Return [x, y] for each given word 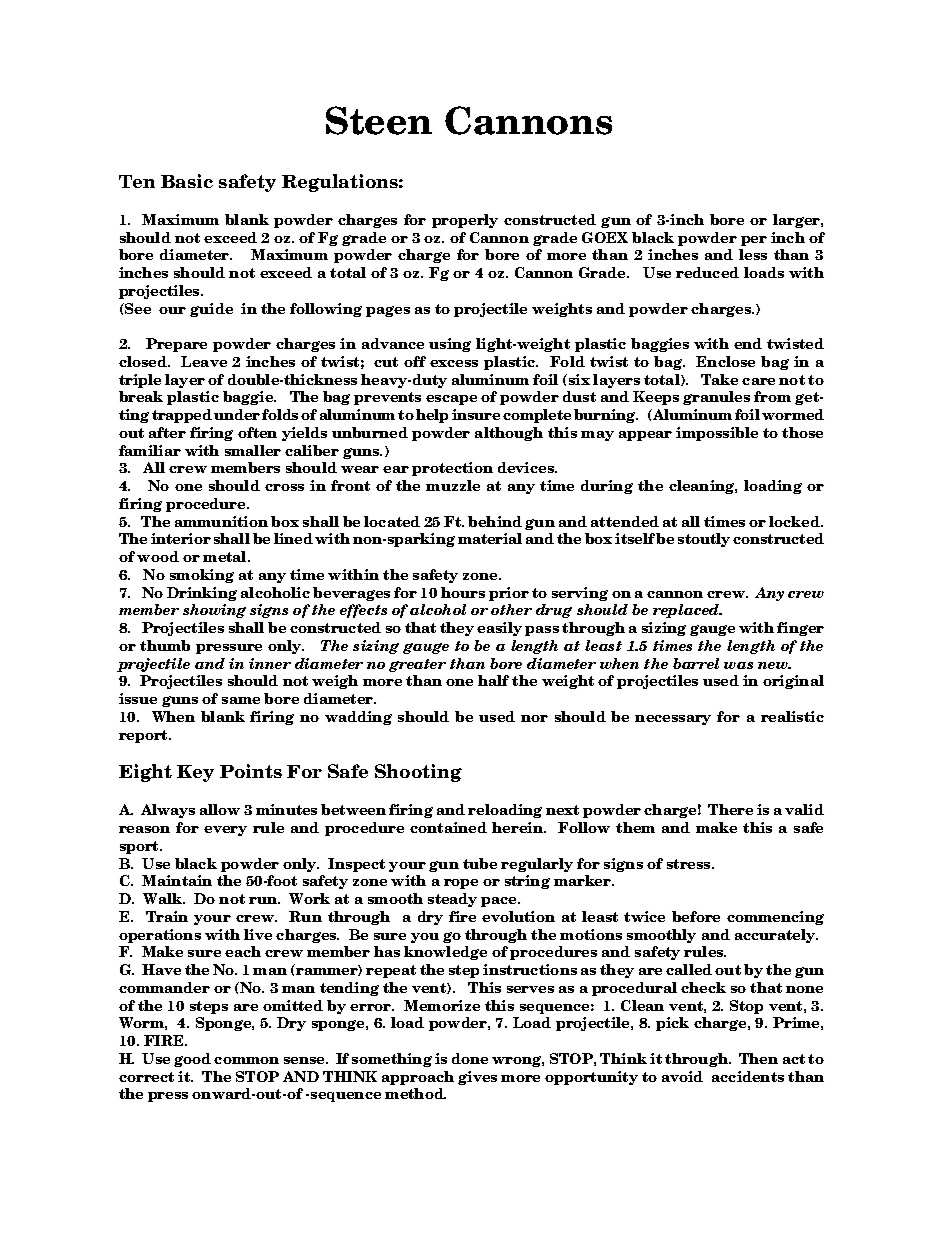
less [753, 254]
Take [719, 379]
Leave [204, 361]
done [470, 1058]
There [730, 809]
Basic [187, 181]
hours [463, 592]
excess [454, 363]
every [225, 831]
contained [448, 827]
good [192, 1060]
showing [214, 611]
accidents [748, 1076]
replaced [687, 611]
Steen [379, 120]
